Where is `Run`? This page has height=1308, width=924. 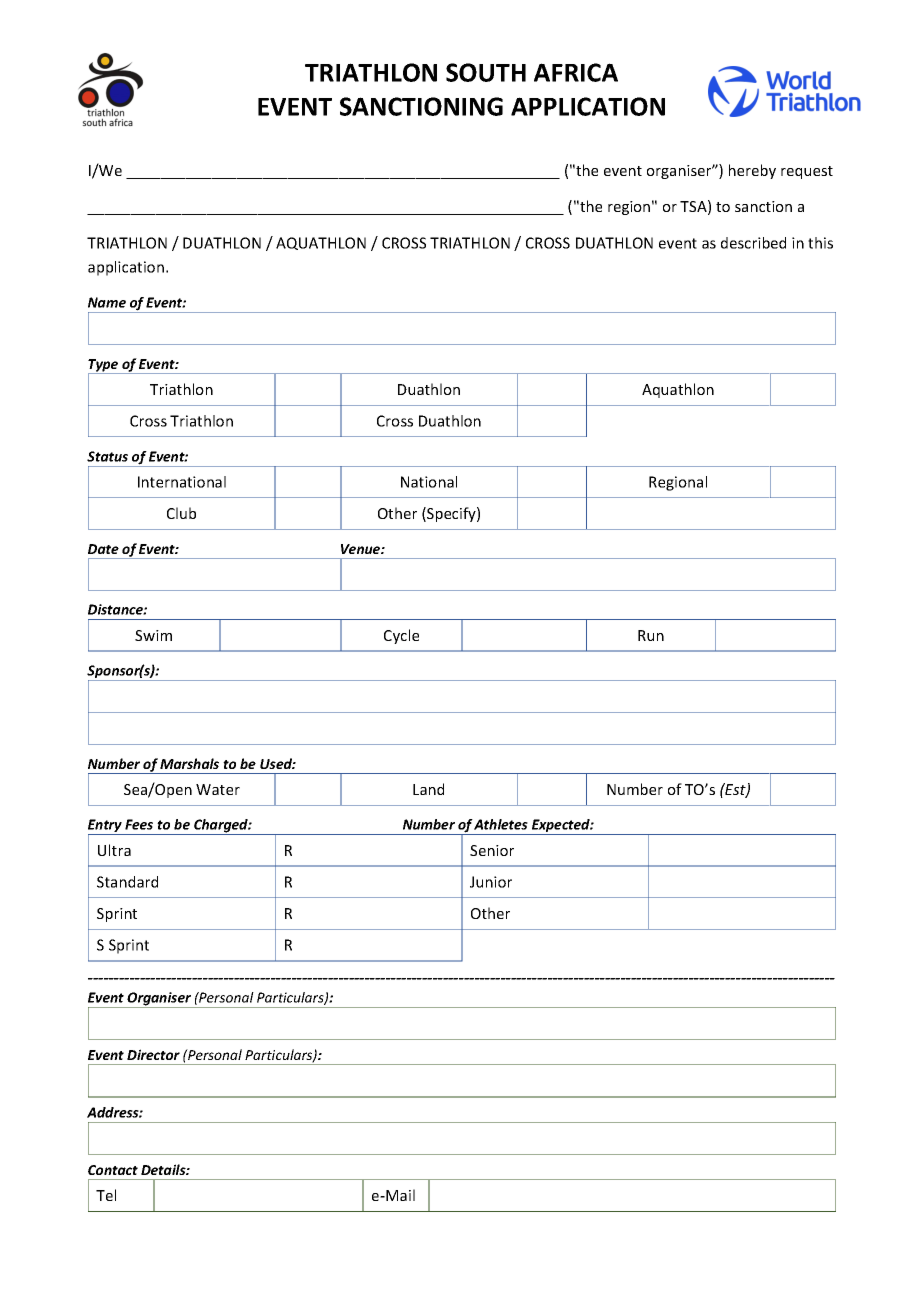 Run is located at coordinates (651, 635).
